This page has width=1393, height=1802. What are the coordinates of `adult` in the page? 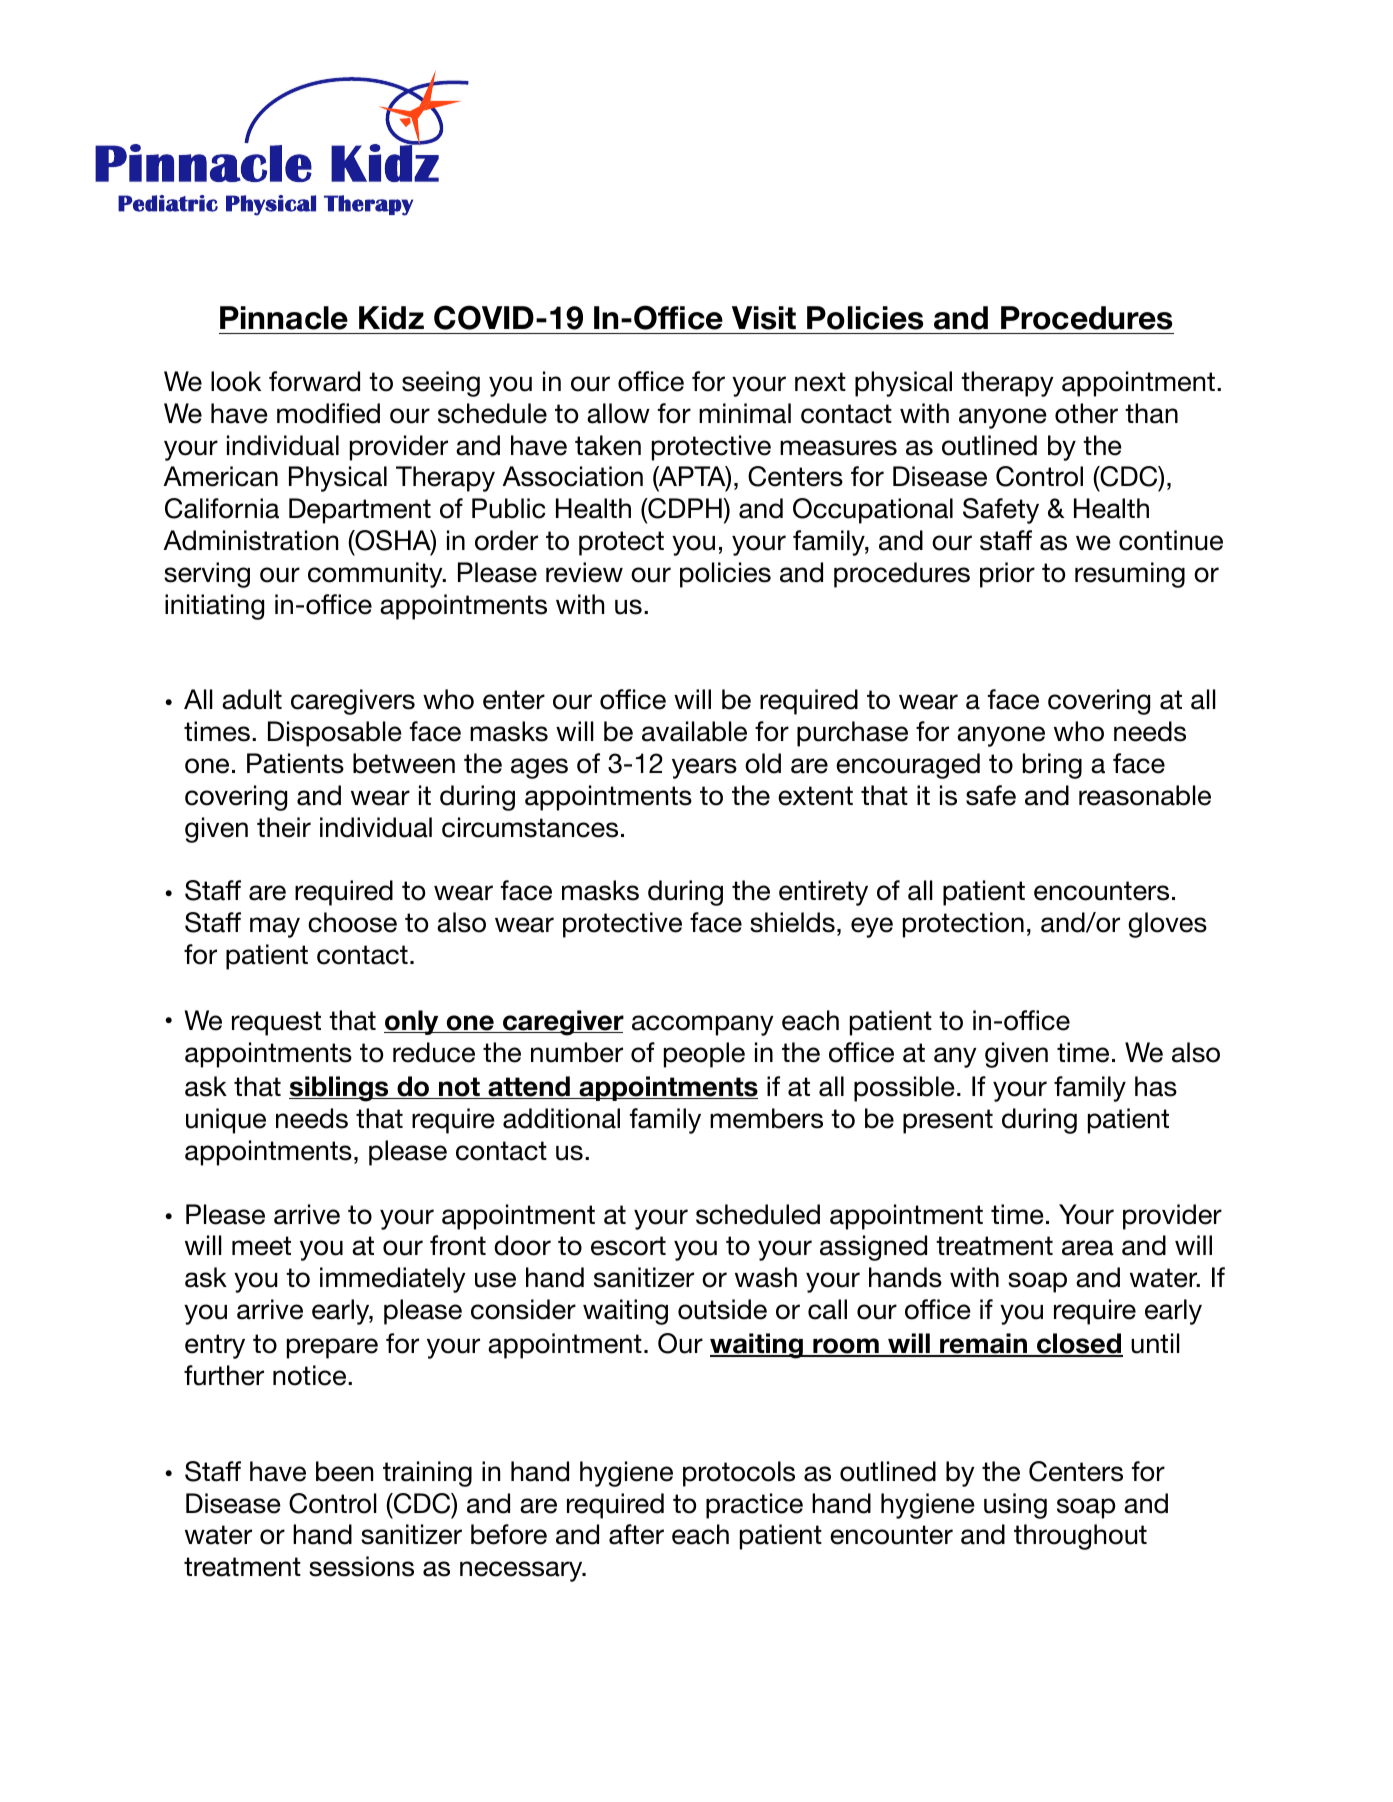 It's located at (252, 699).
